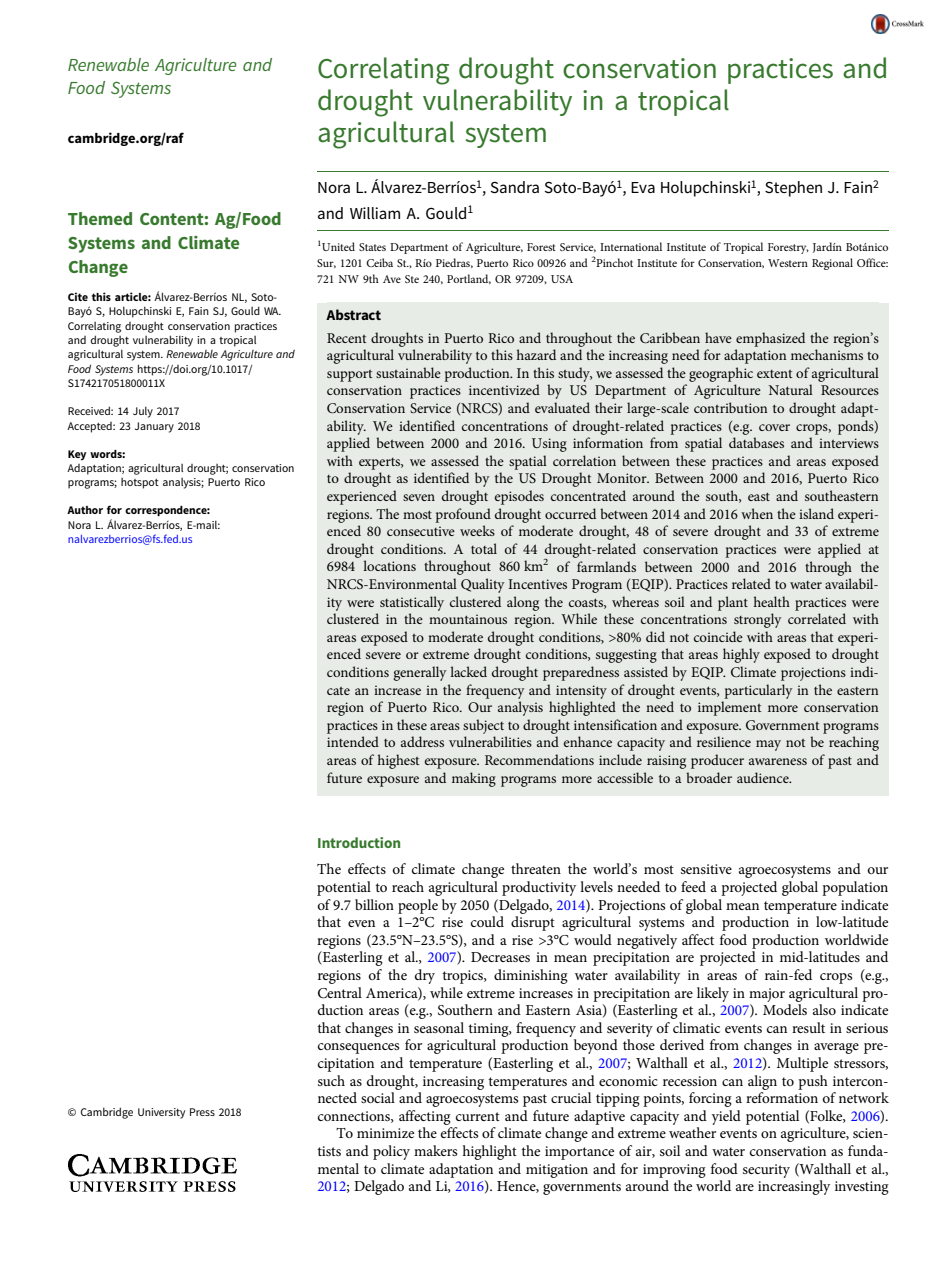 This image has height=1270, width=952. I want to click on Sandra, so click(514, 187).
